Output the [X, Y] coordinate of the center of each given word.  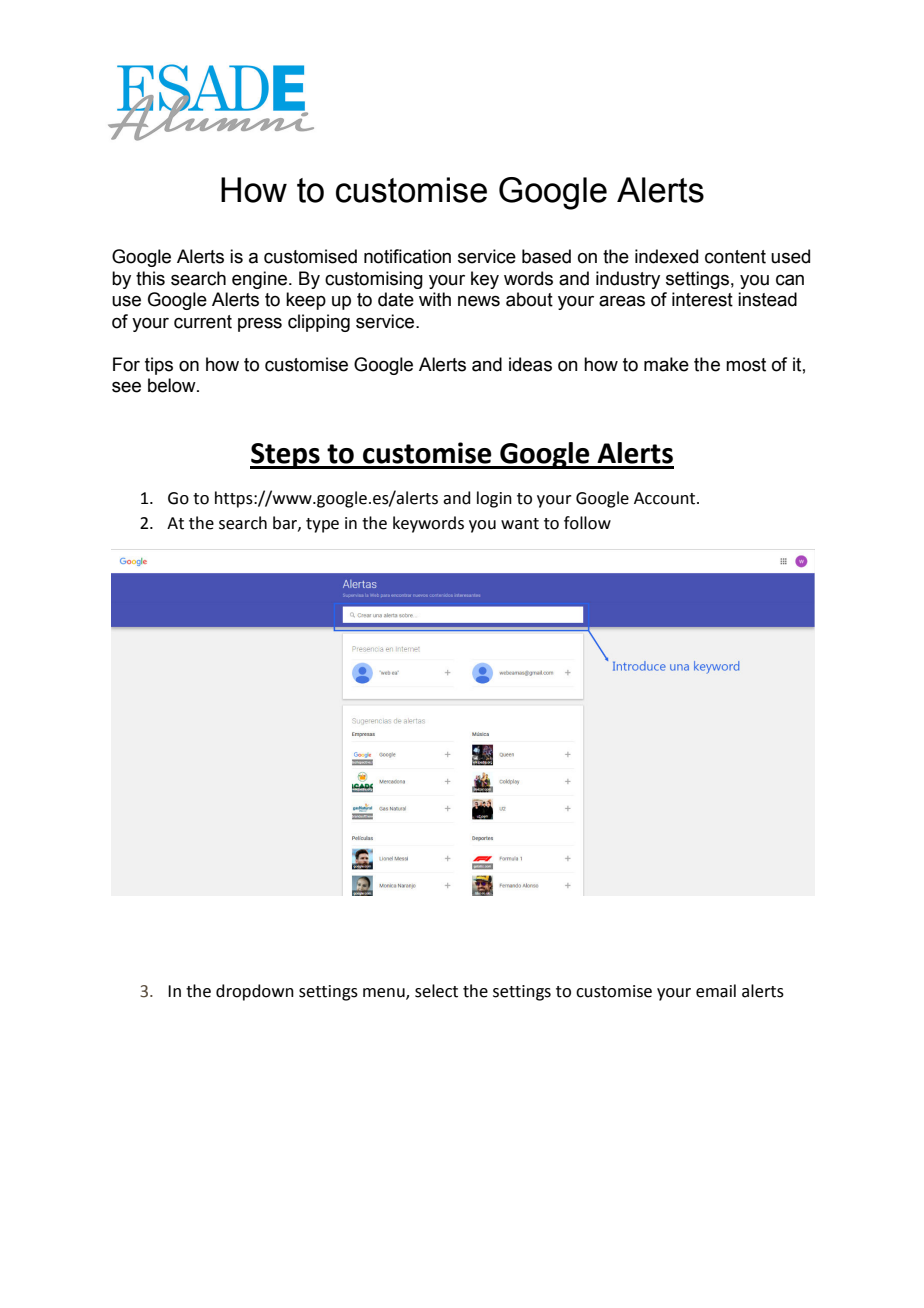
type [322, 525]
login [494, 499]
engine [259, 280]
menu [385, 994]
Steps [286, 456]
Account [666, 498]
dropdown [255, 992]
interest [702, 299]
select [436, 991]
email [716, 991]
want [520, 524]
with [435, 299]
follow [587, 523]
